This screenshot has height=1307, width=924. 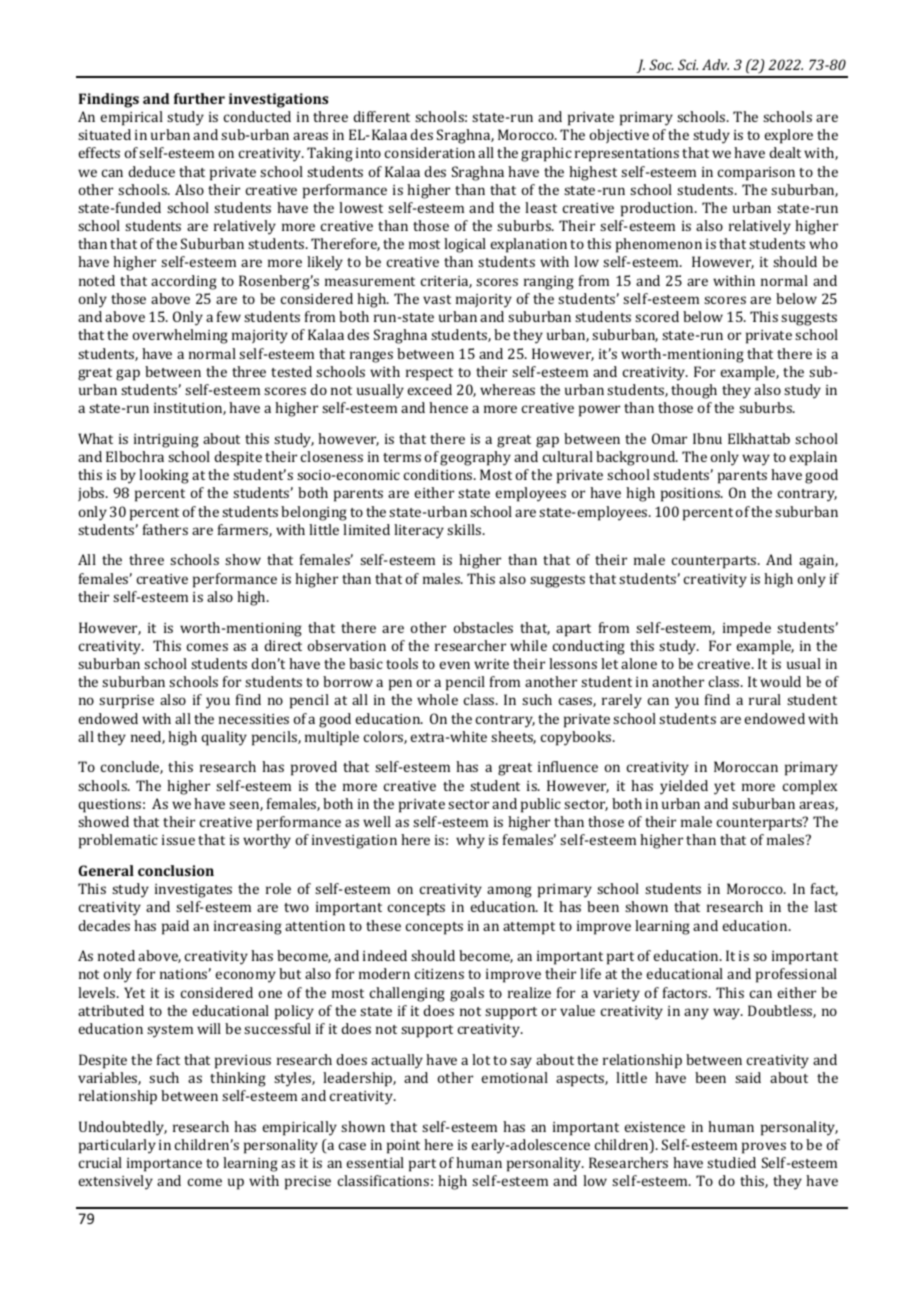 What do you see at coordinates (746, 766) in the screenshot?
I see `Moroccan` at bounding box center [746, 766].
